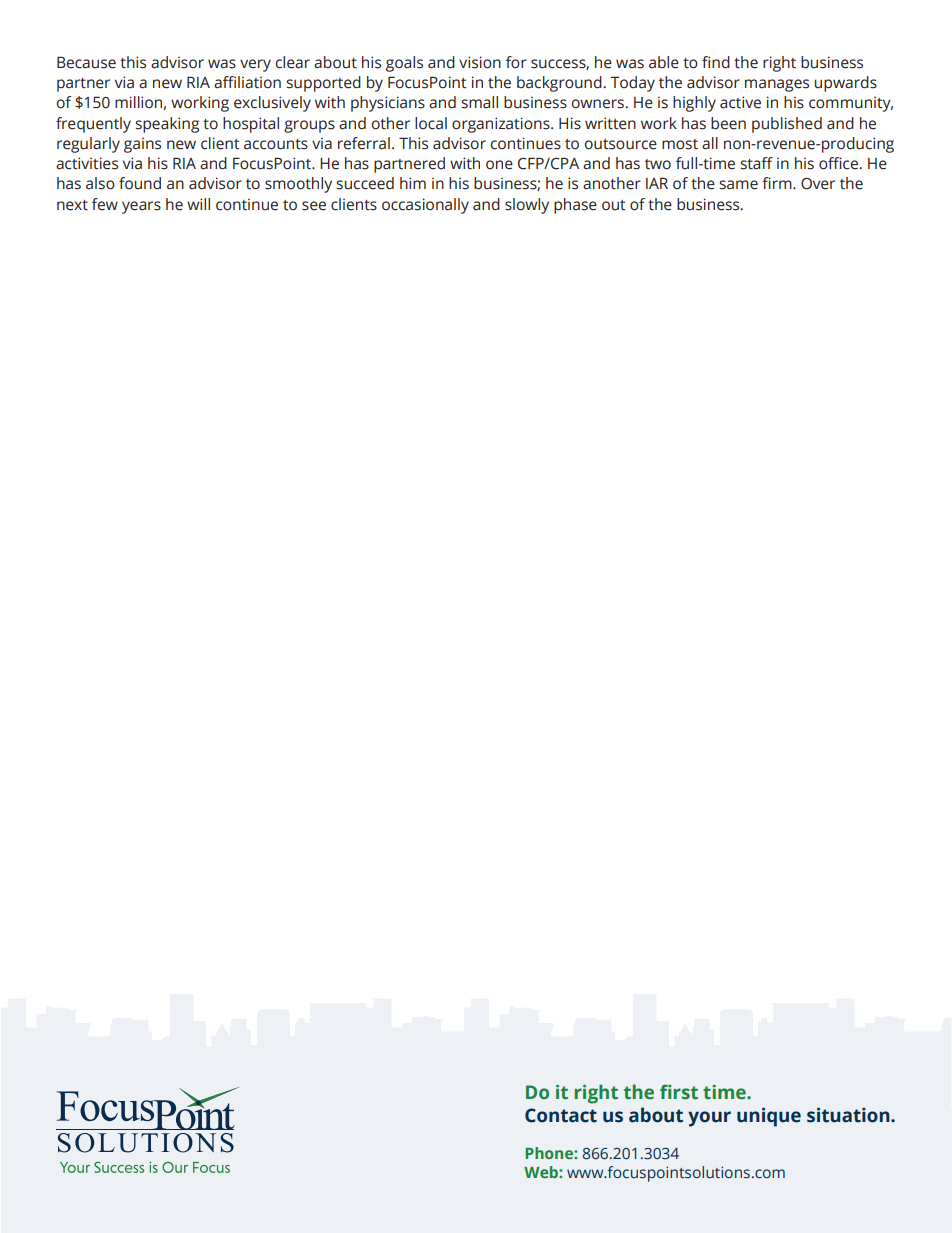 This screenshot has width=952, height=1233. I want to click on active, so click(740, 102).
